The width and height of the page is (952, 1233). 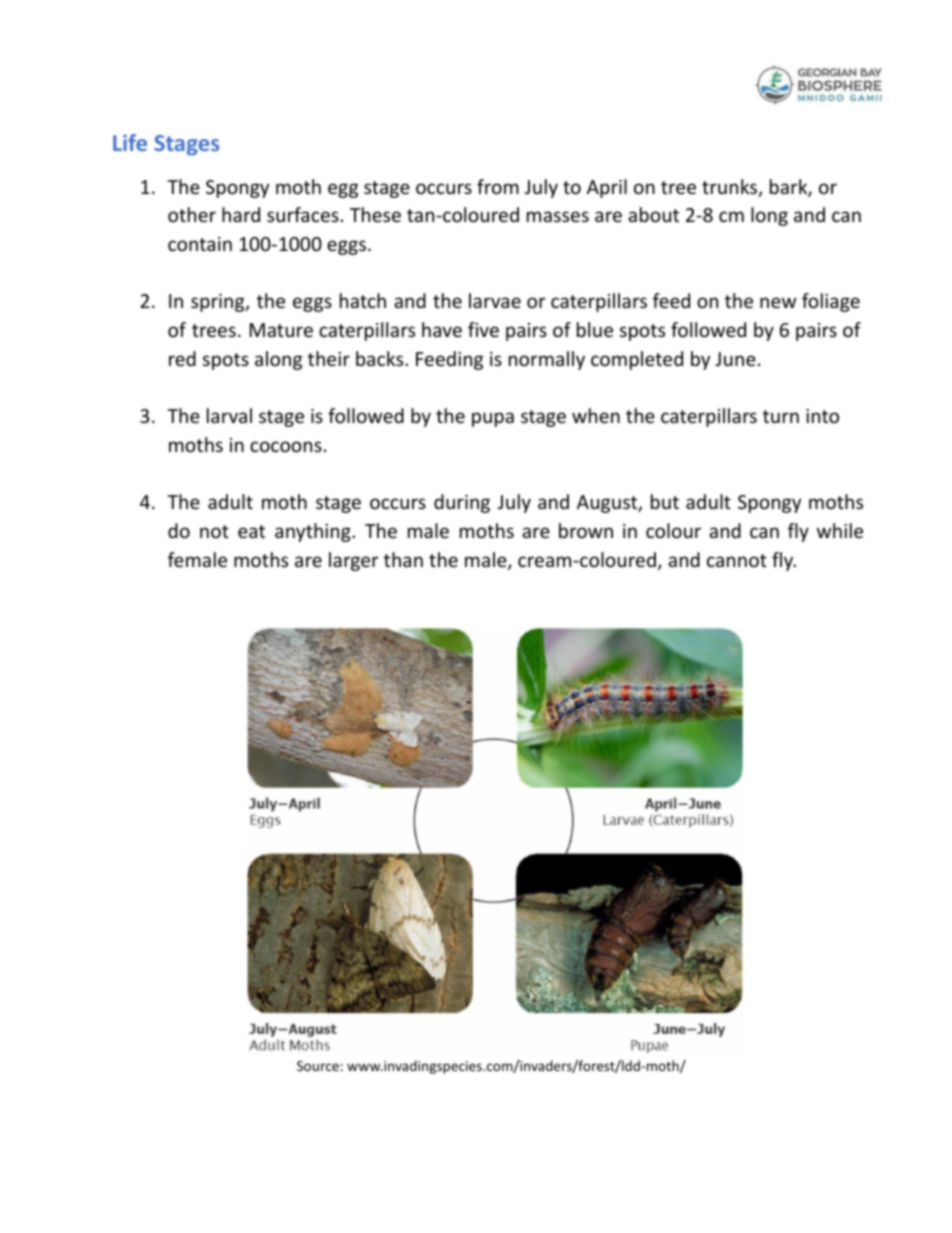 I want to click on than, so click(x=403, y=559).
